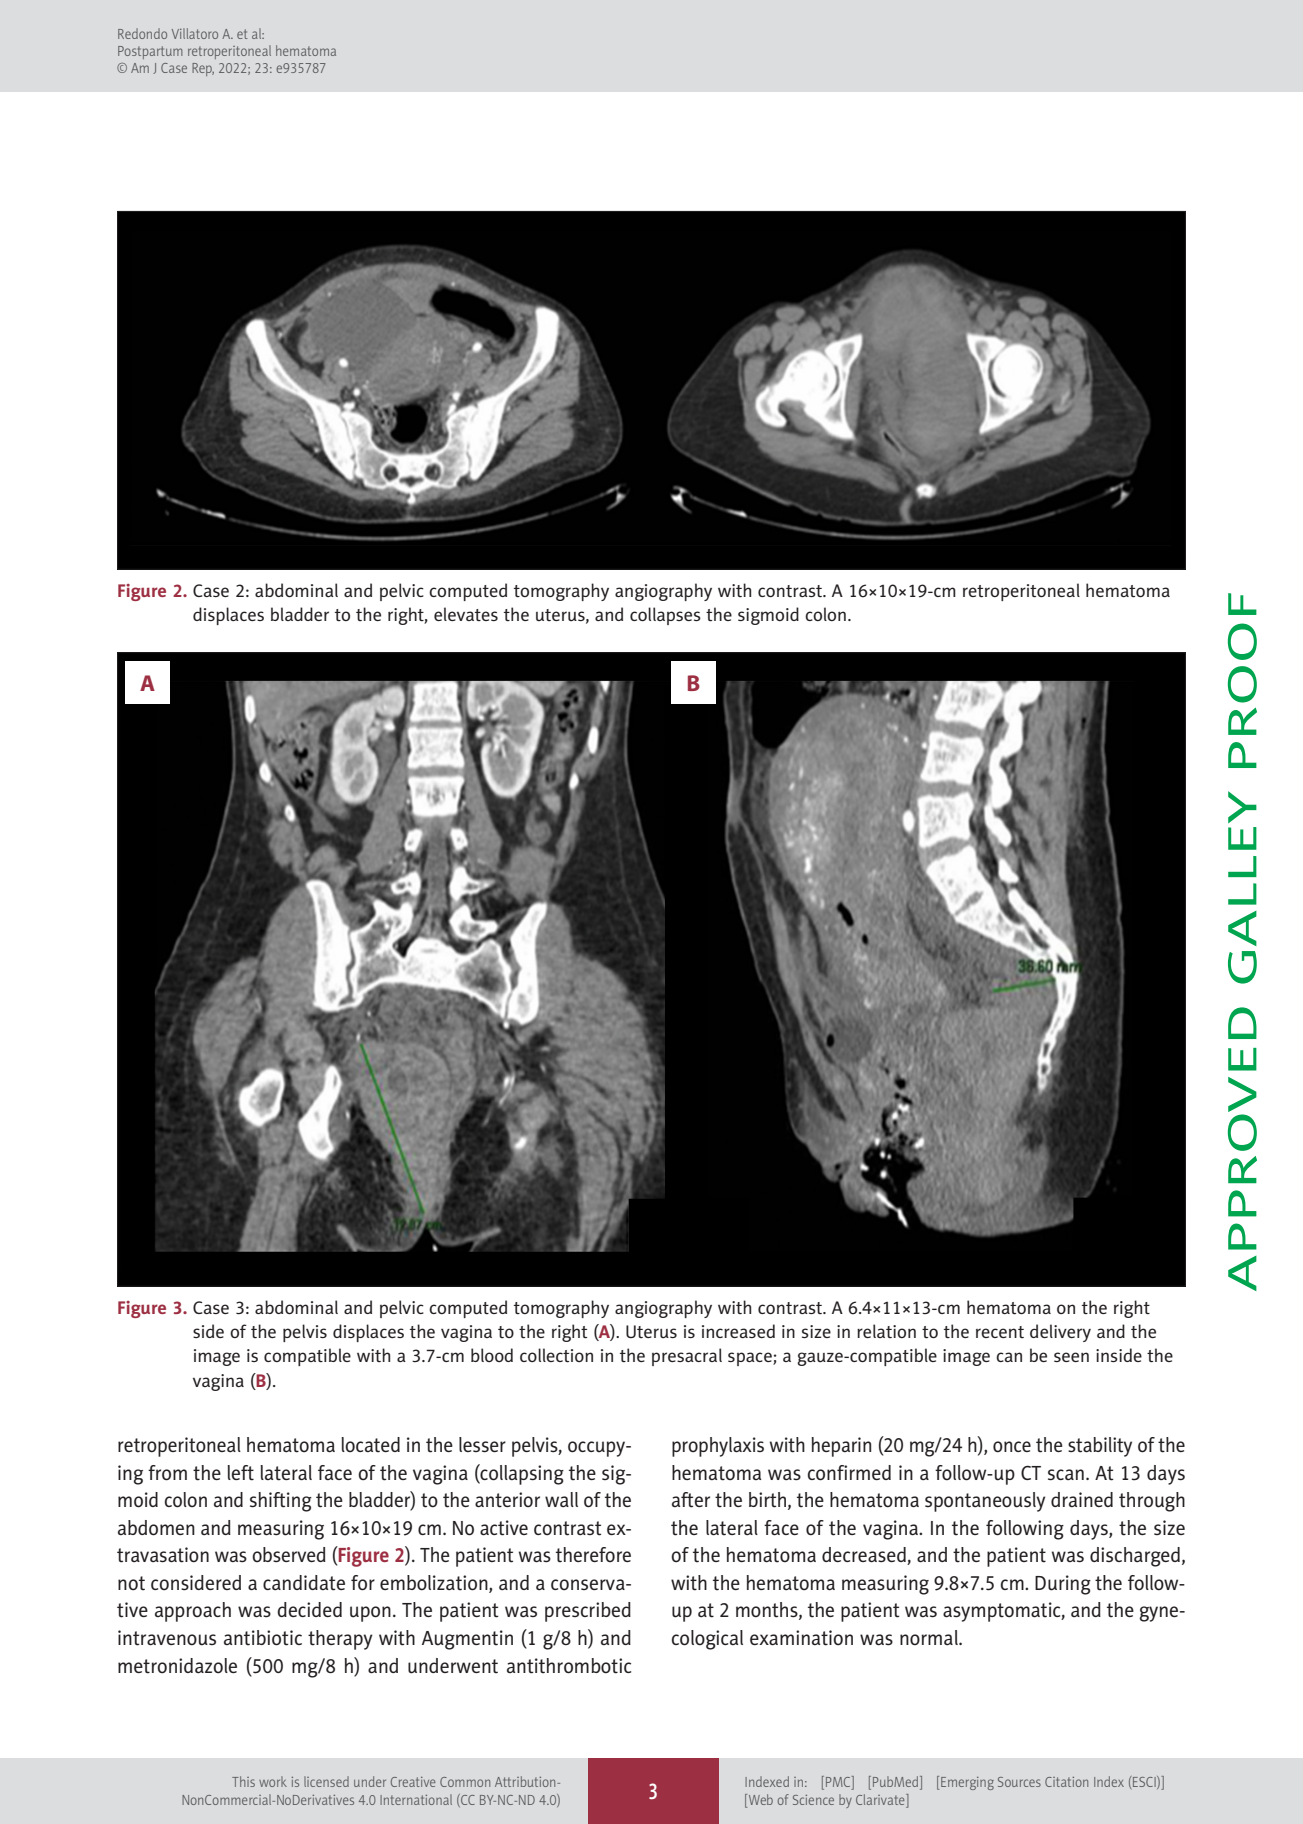 The height and width of the screenshot is (1824, 1303). Describe the element at coordinates (203, 69) in the screenshot. I see `Rep` at that location.
